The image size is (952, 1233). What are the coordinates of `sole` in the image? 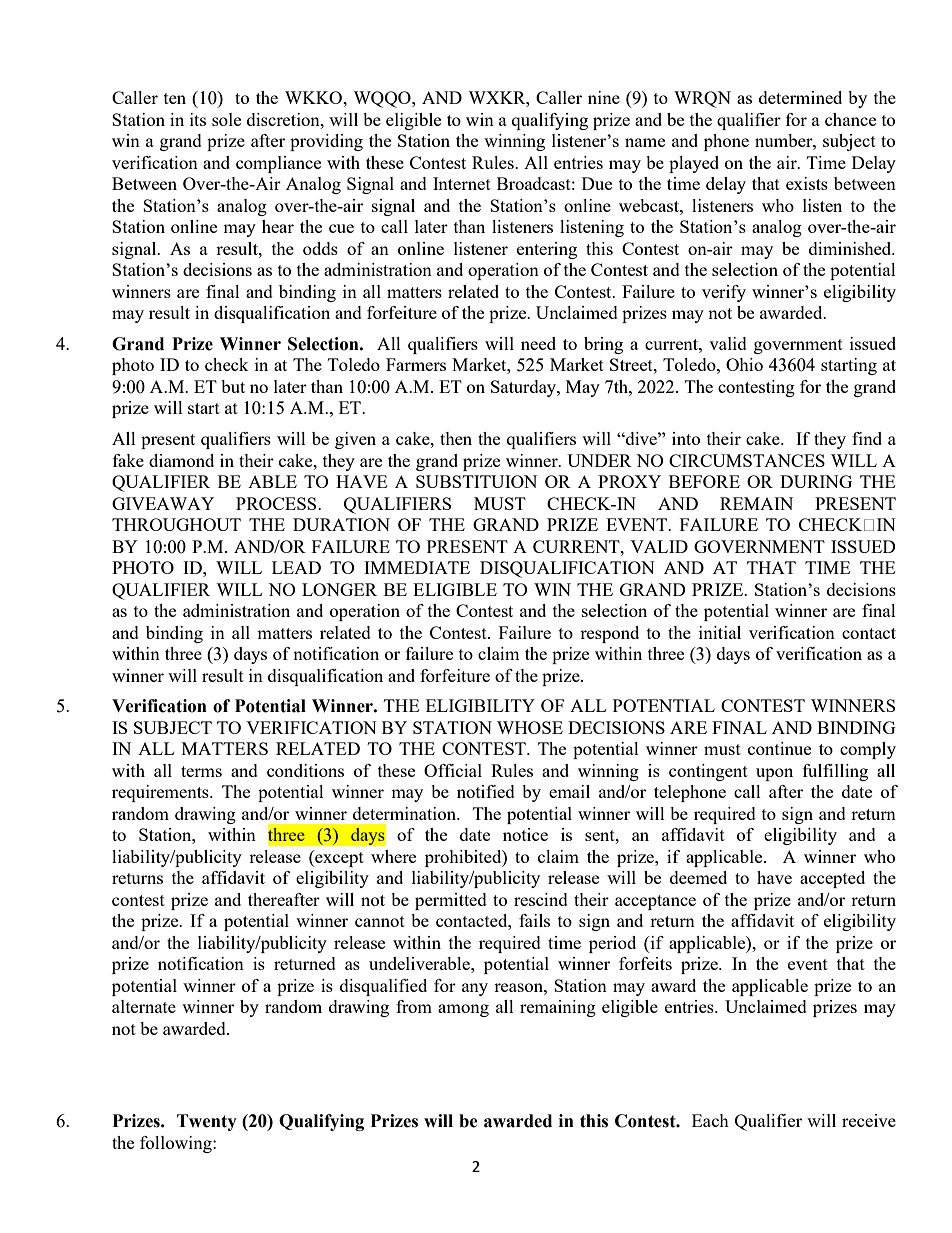 It's located at (226, 119).
